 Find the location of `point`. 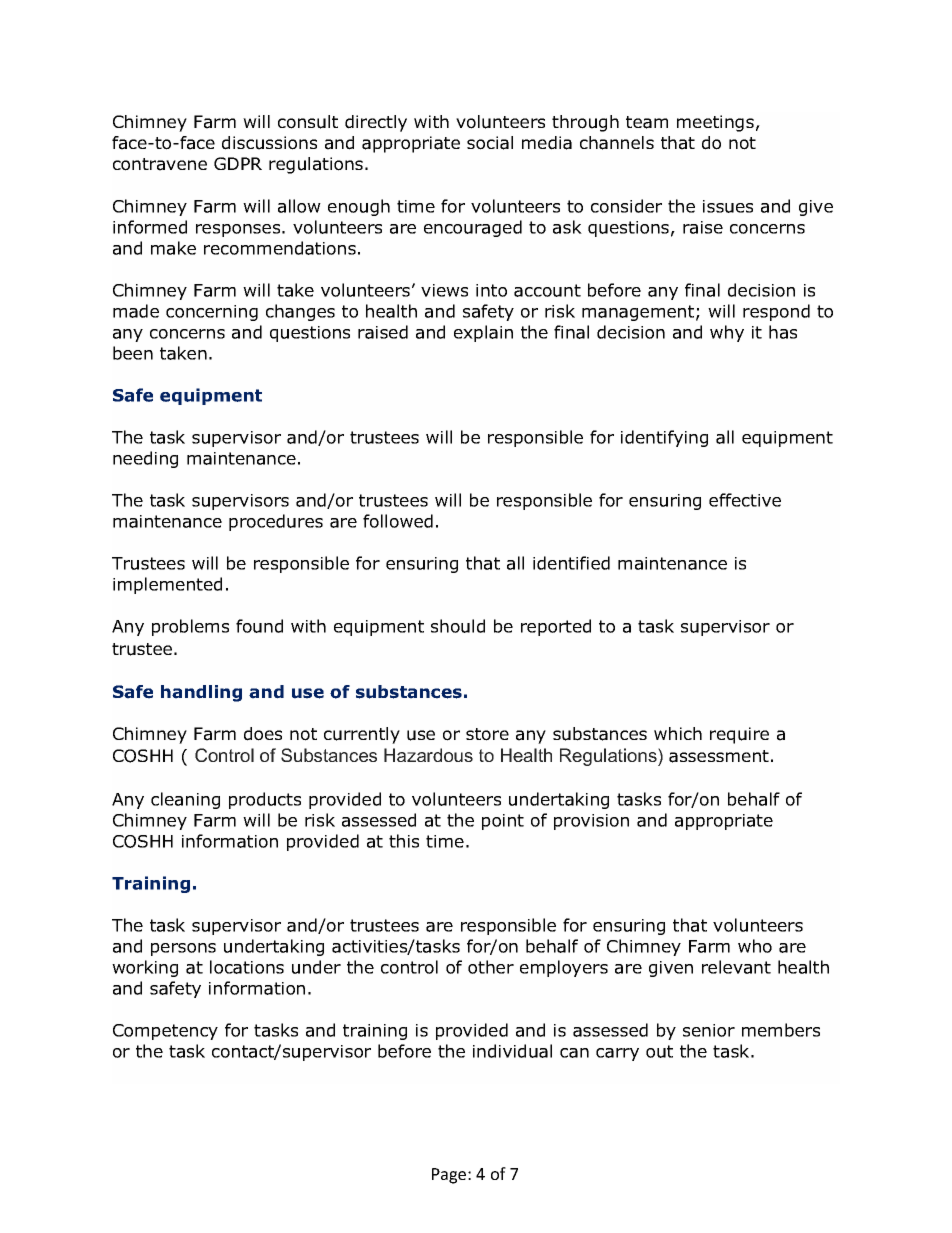

point is located at coordinates (503, 822).
